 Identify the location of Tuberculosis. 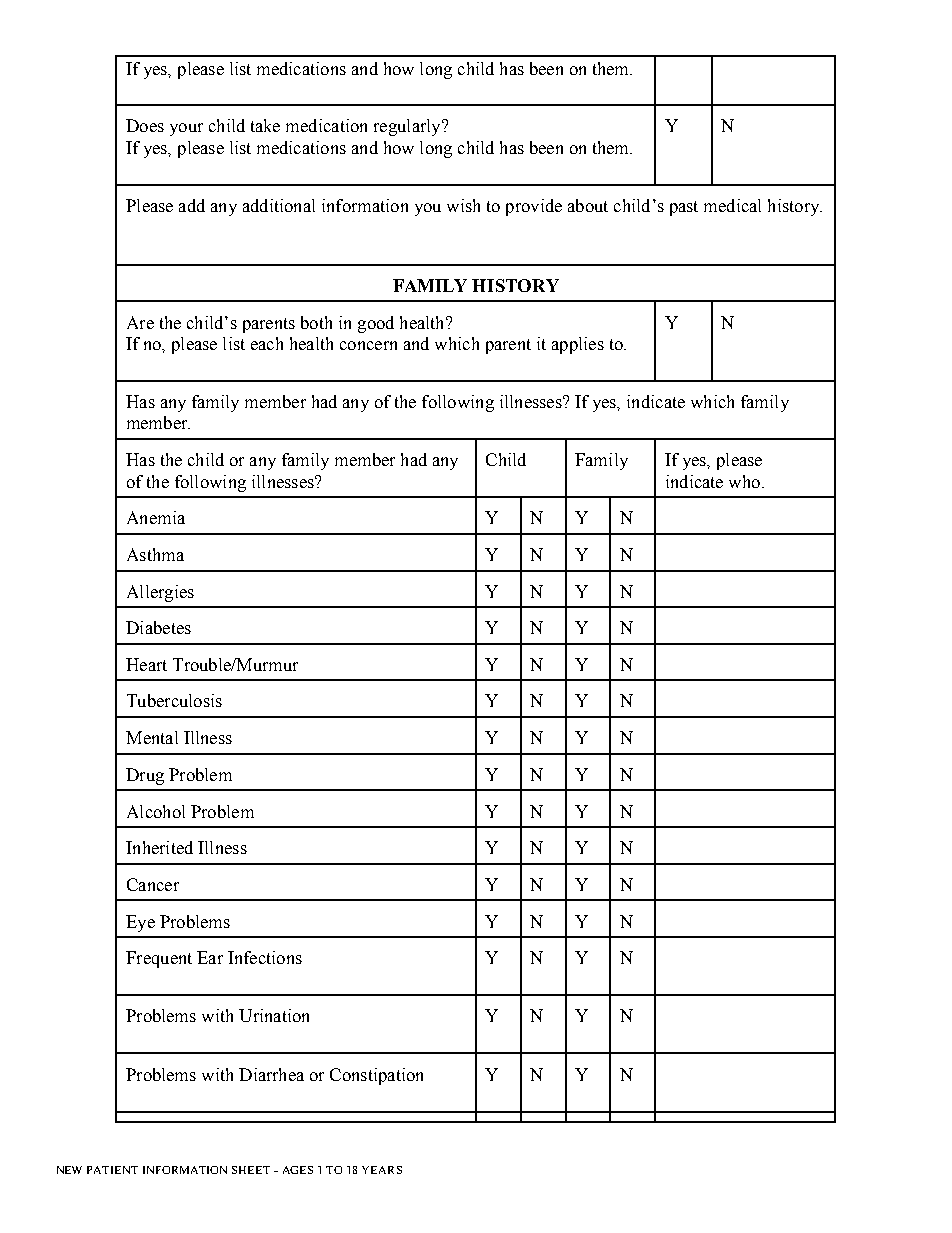
(174, 700).
